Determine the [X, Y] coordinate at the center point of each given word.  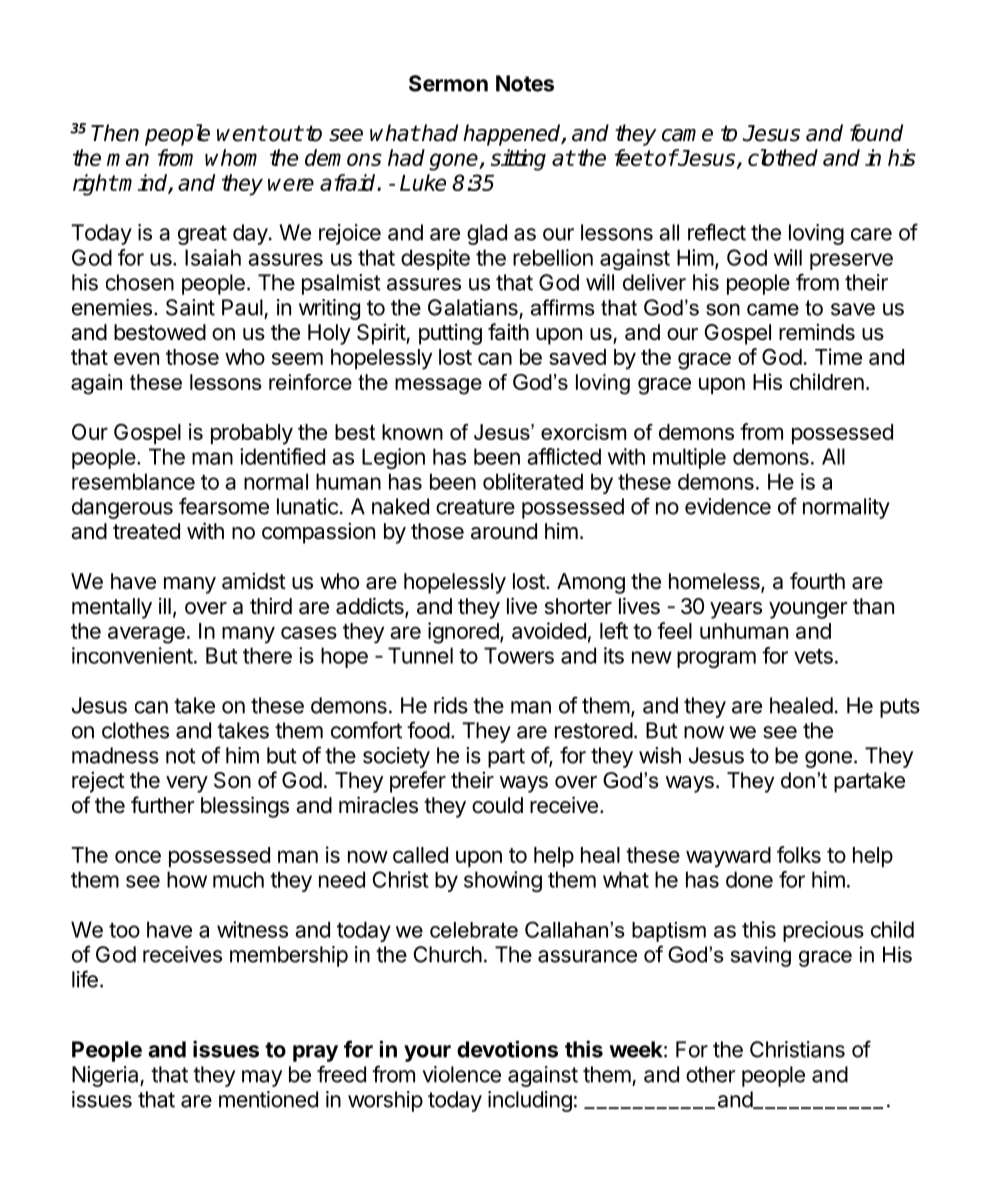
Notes [525, 83]
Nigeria [106, 1076]
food [428, 730]
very [187, 784]
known [412, 432]
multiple [689, 458]
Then [115, 133]
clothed [783, 157]
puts [900, 708]
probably [252, 434]
